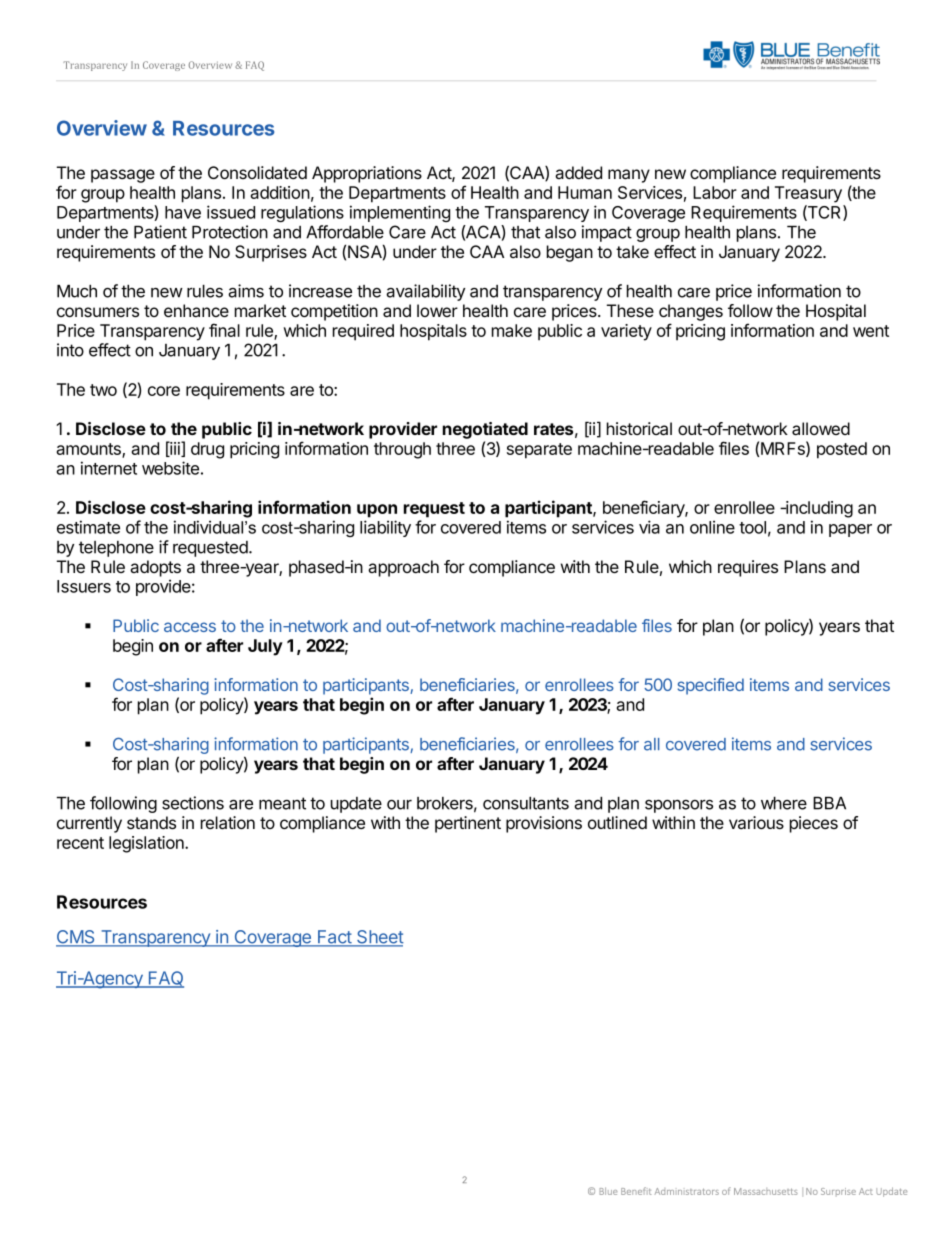 The image size is (952, 1233). I want to click on consultants, so click(526, 803).
